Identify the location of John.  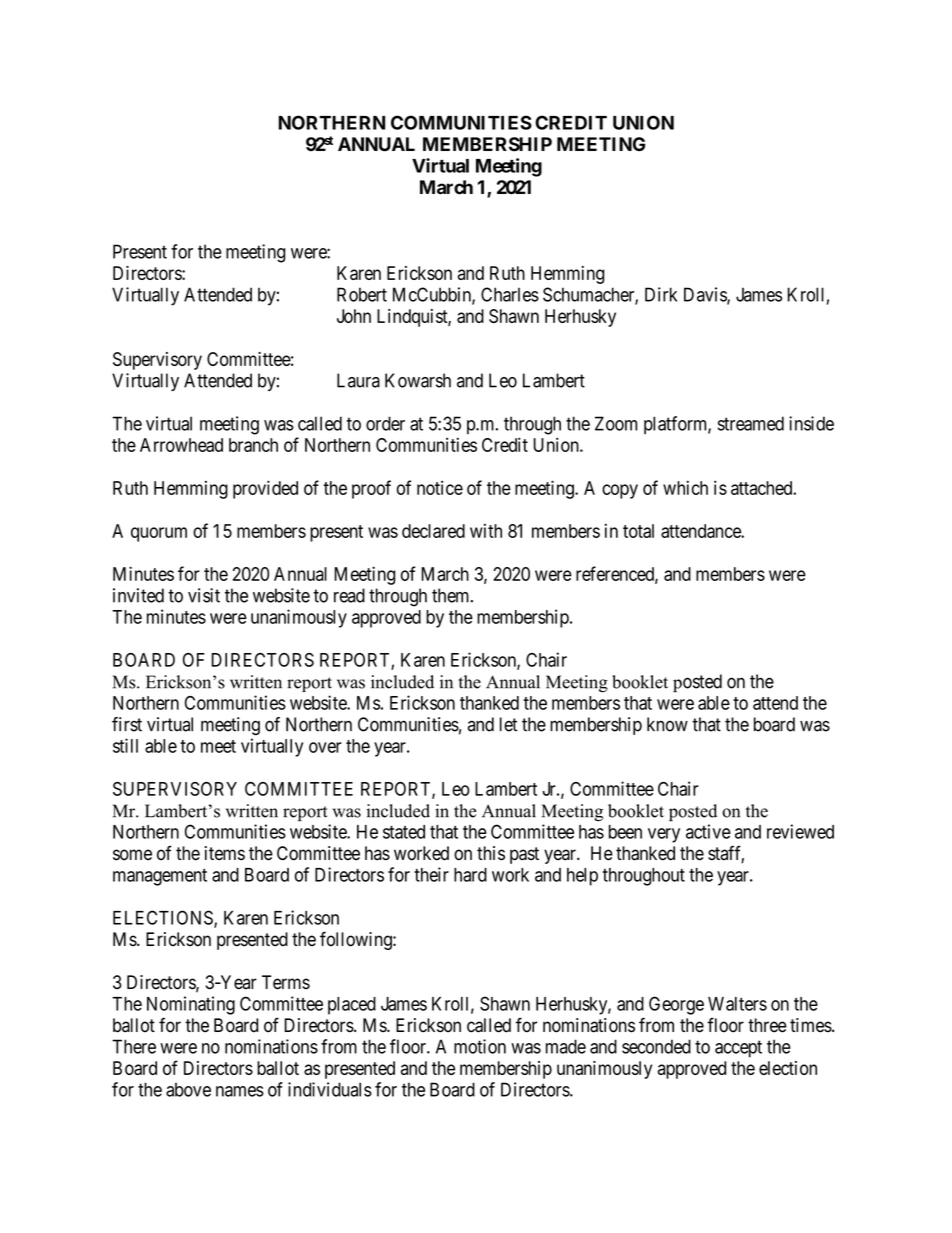
(354, 316).
